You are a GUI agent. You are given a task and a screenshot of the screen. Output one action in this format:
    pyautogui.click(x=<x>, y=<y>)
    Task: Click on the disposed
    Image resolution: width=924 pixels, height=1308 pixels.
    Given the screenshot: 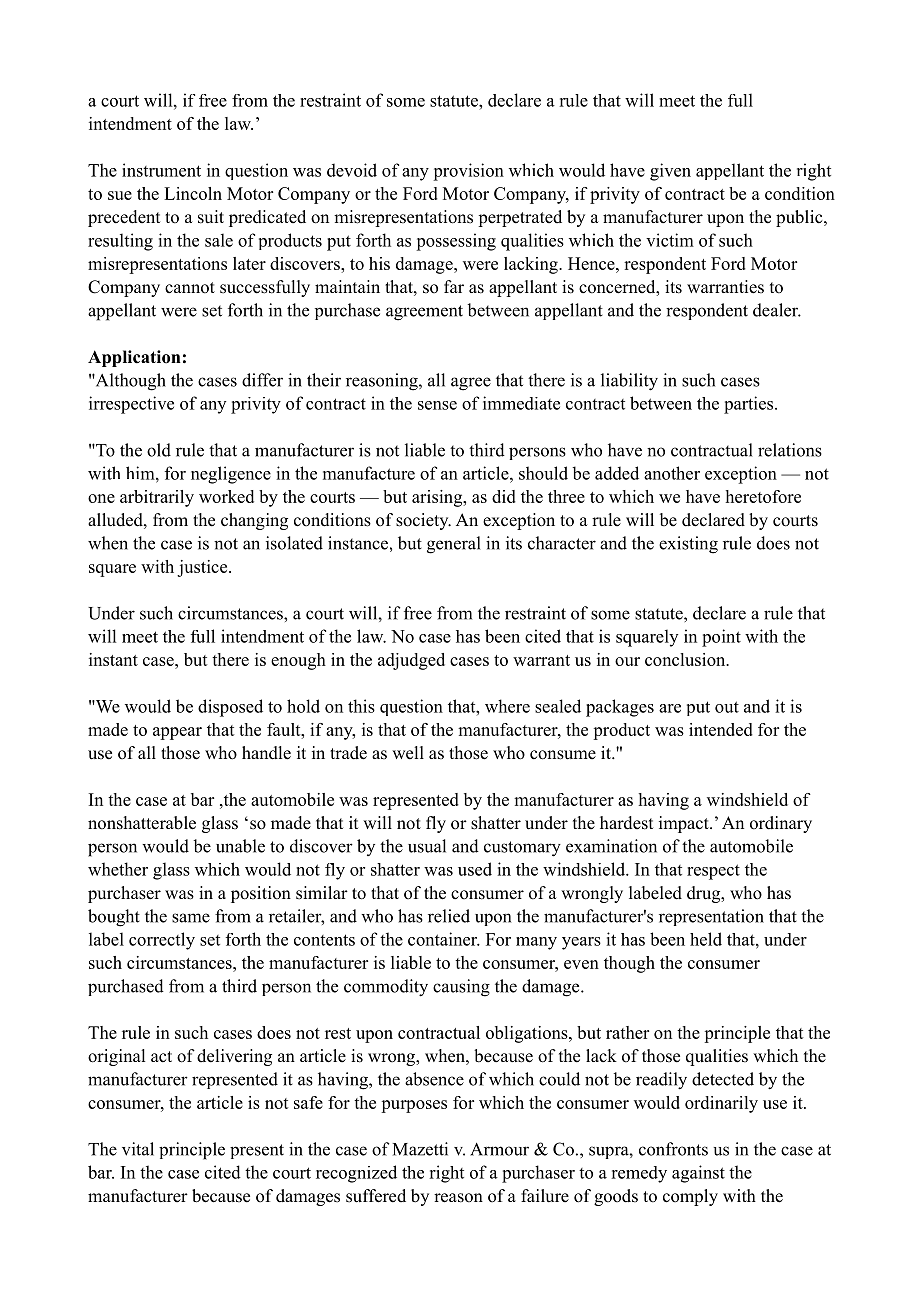 What is the action you would take?
    pyautogui.click(x=230, y=708)
